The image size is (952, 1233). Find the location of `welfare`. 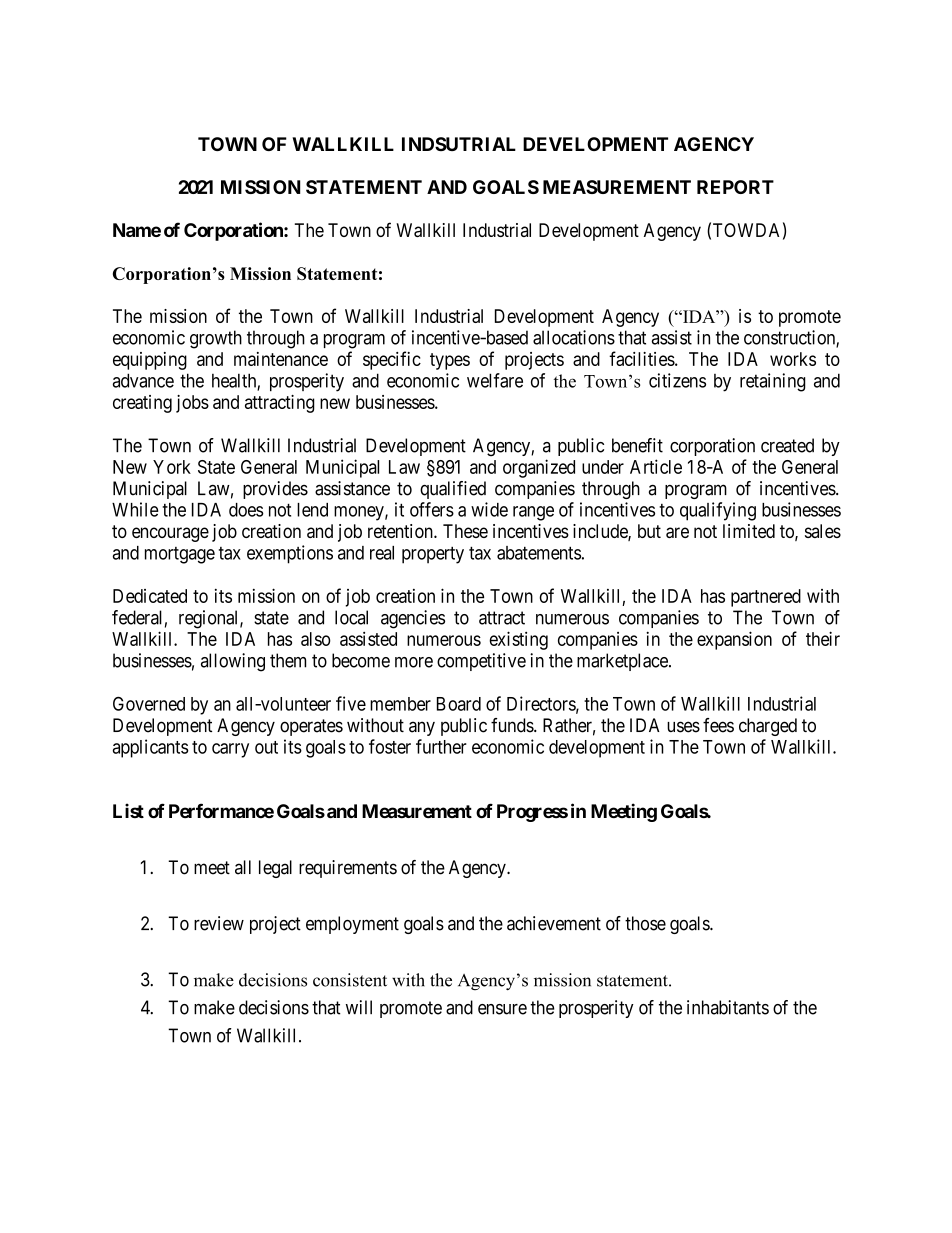

welfare is located at coordinates (495, 380).
